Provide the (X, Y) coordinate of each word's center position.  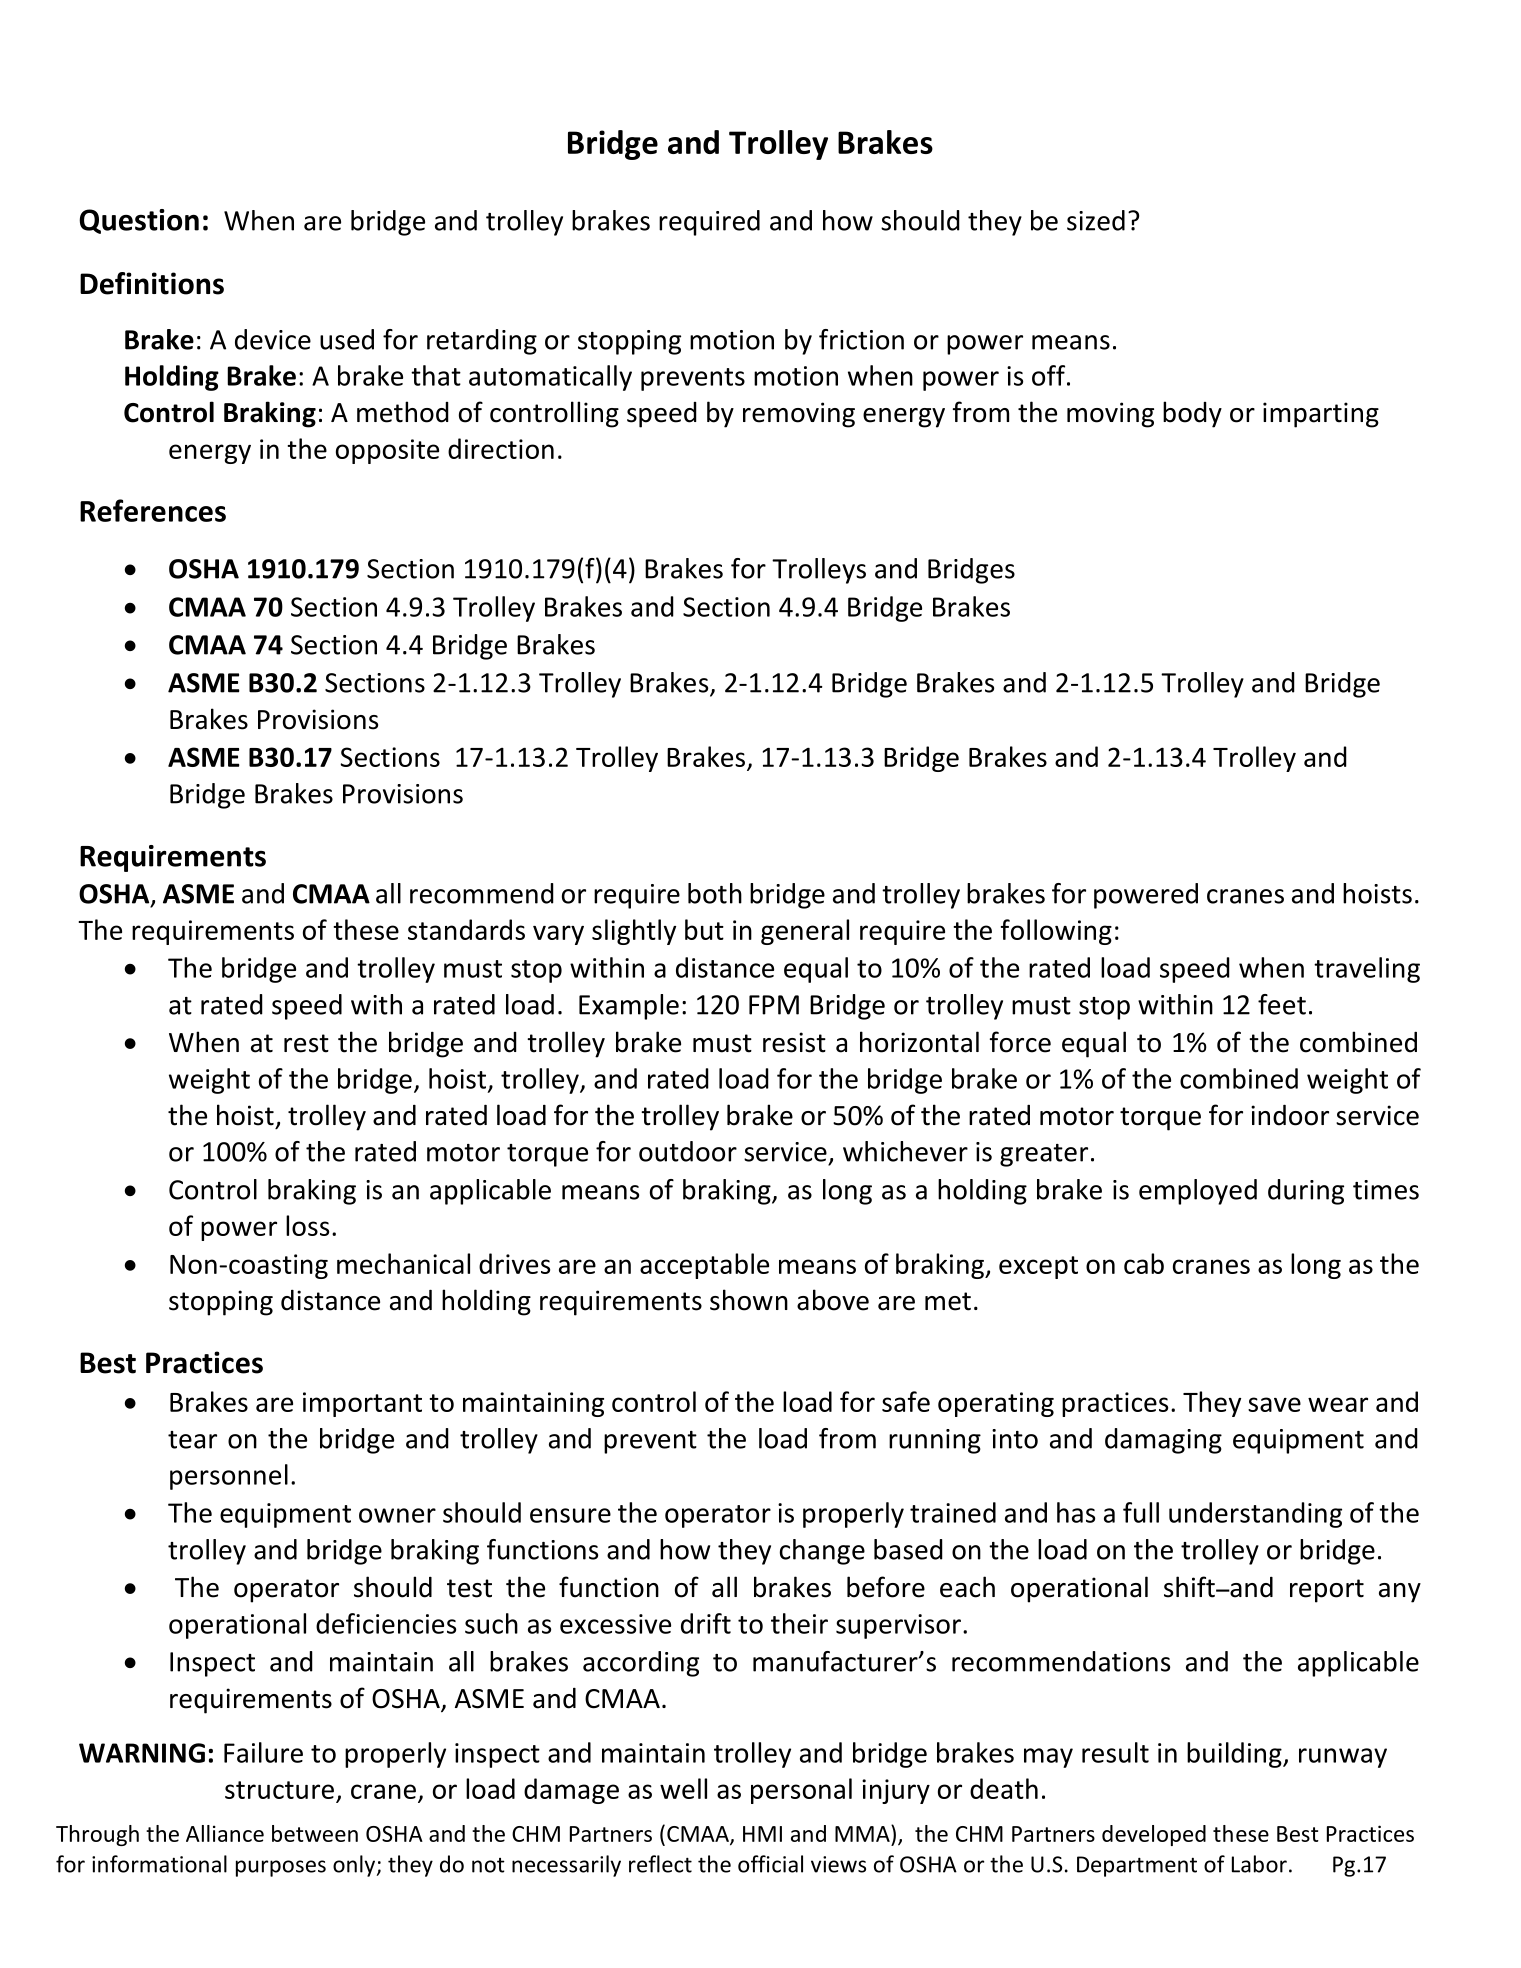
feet (1282, 1004)
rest (306, 1043)
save (1274, 1404)
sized (1096, 220)
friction (861, 339)
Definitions (152, 283)
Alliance (225, 1833)
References (153, 510)
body (1192, 414)
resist (794, 1042)
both (715, 893)
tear (192, 1440)
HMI (762, 1834)
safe (906, 1401)
